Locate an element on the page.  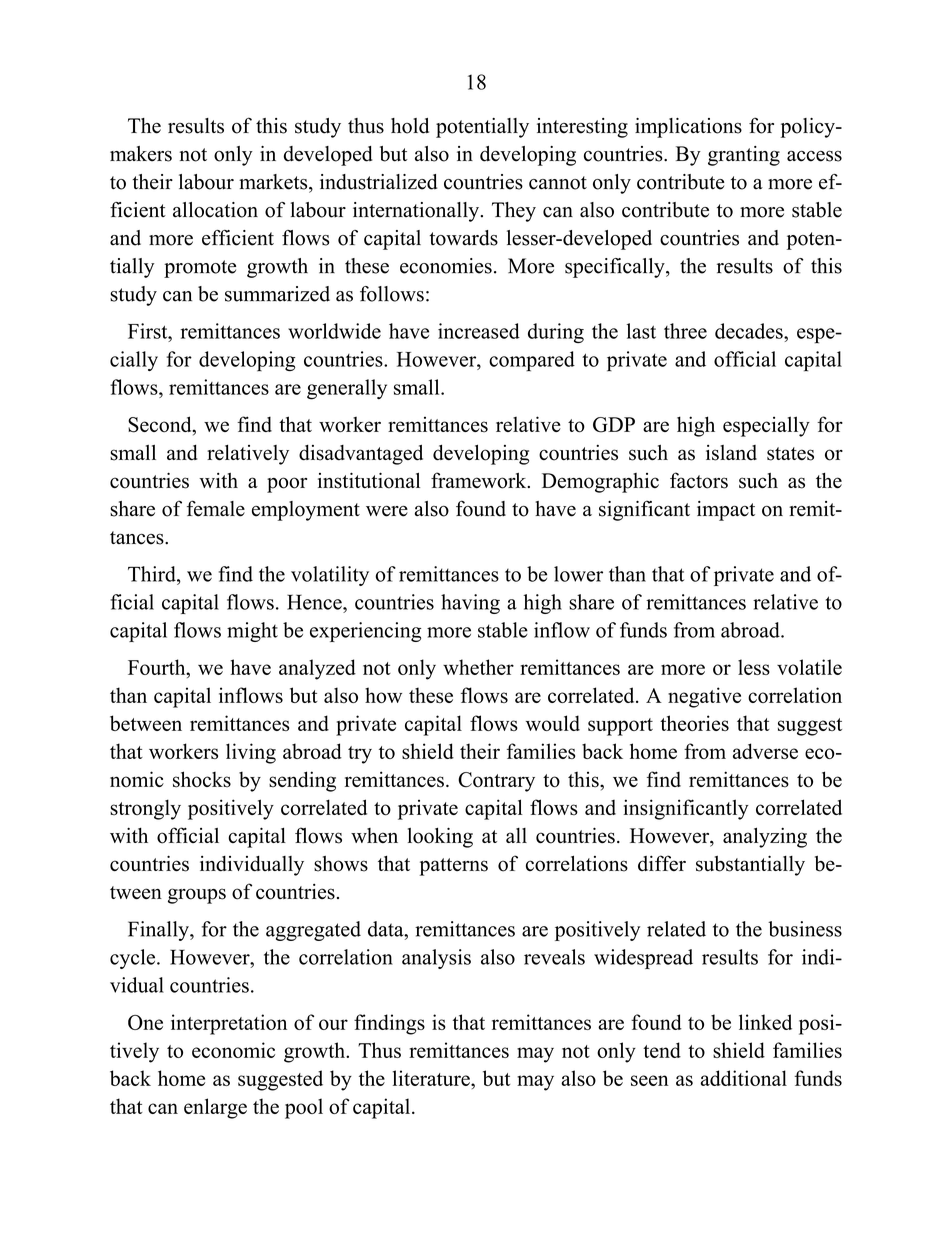
having is located at coordinates (470, 604).
